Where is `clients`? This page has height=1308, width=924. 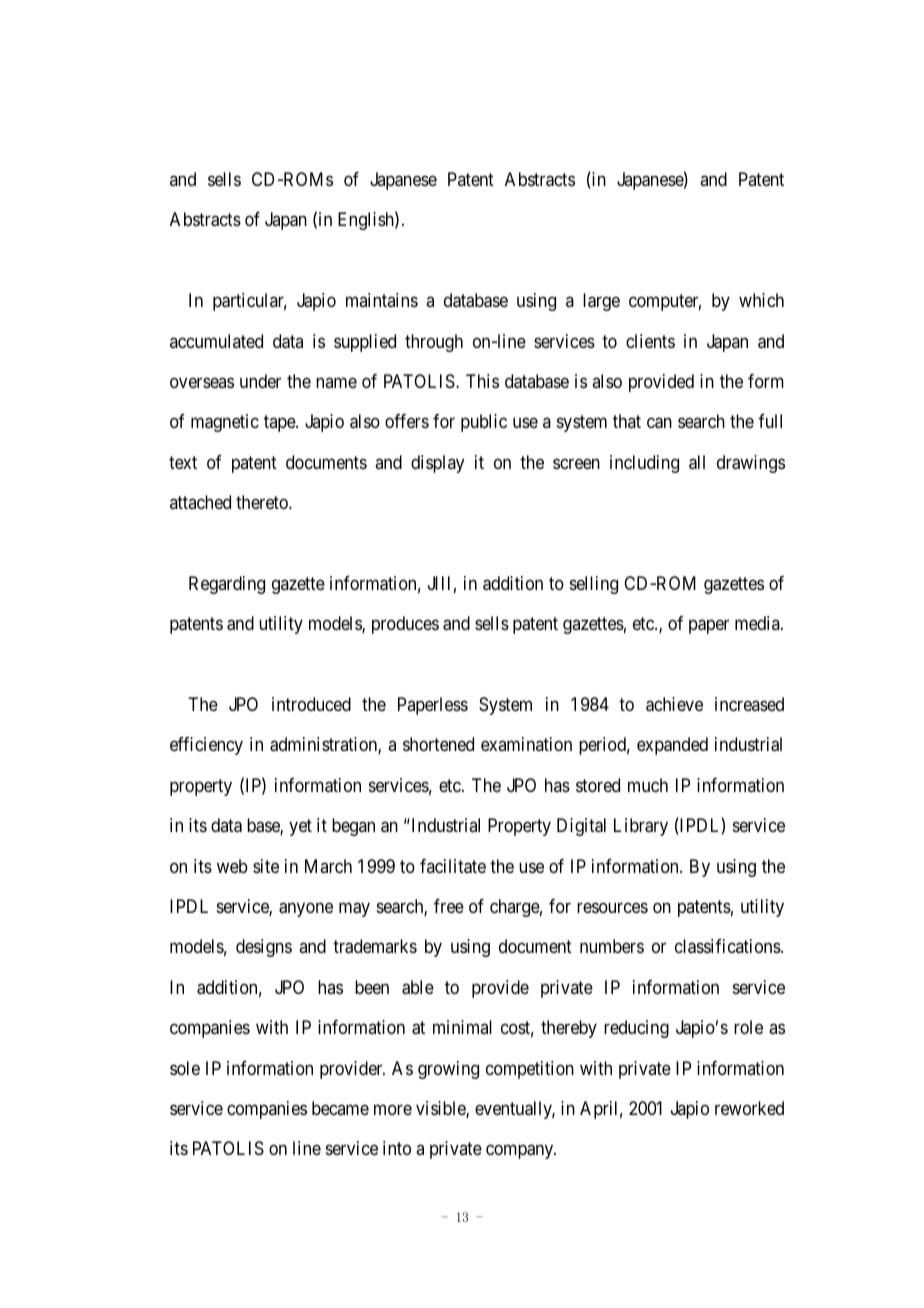 clients is located at coordinates (650, 341).
